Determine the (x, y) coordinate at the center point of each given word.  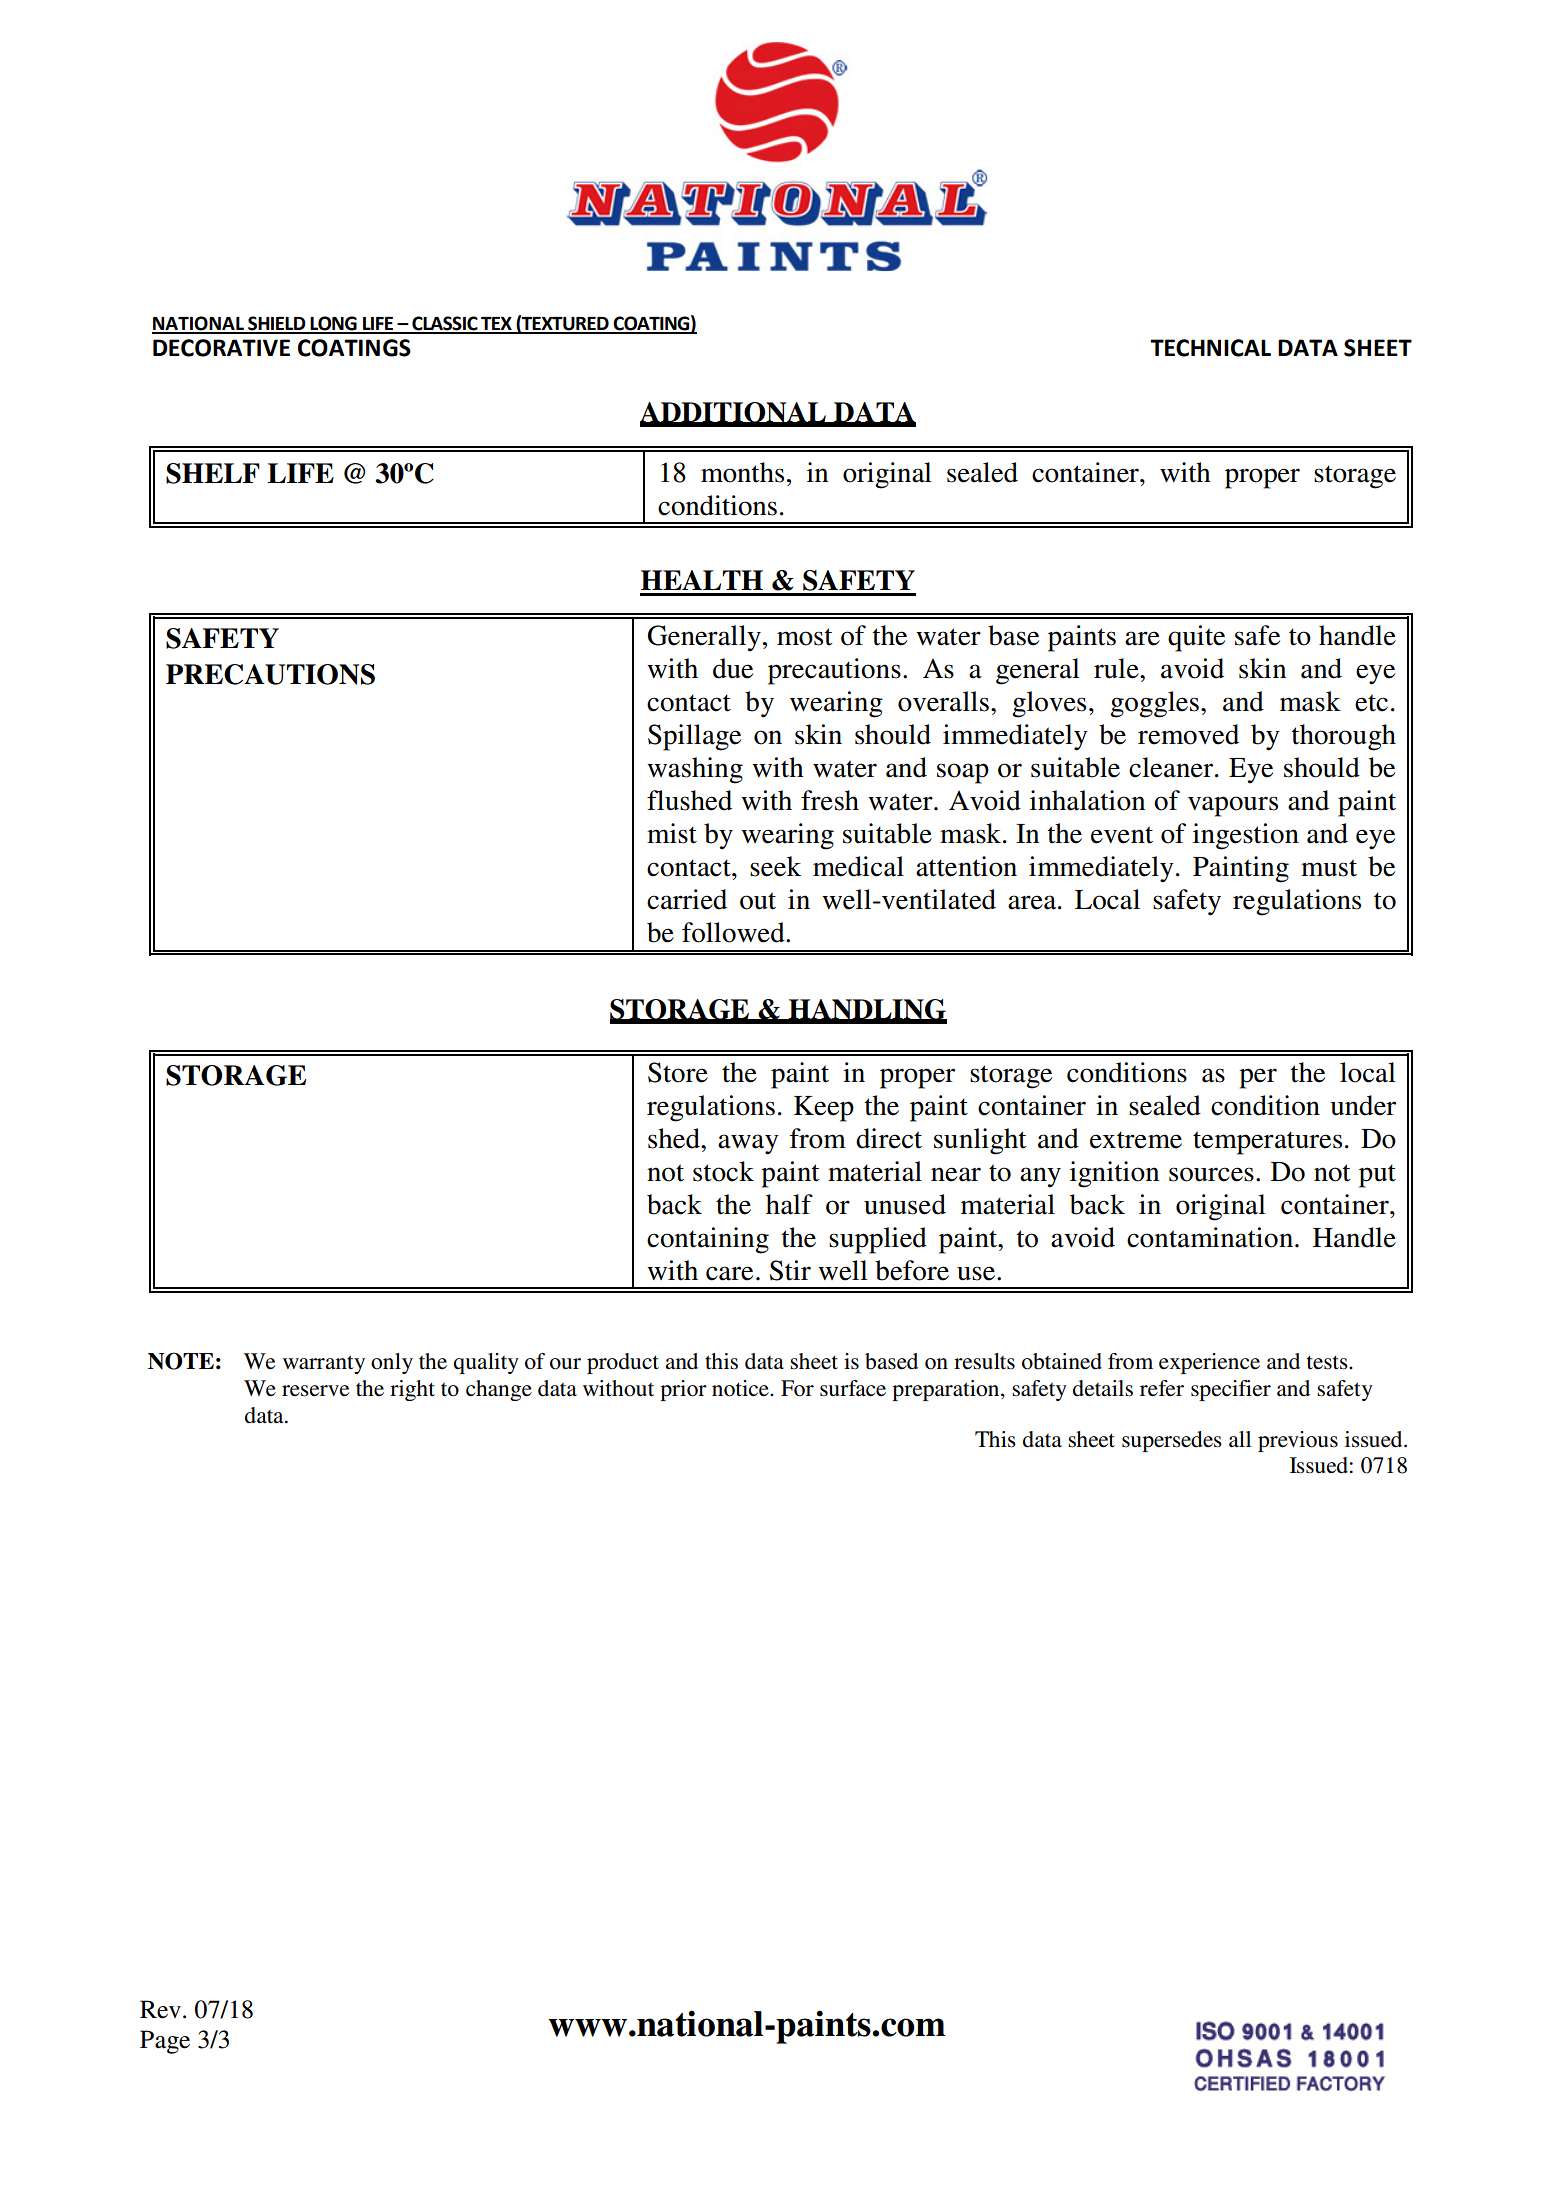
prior (683, 1390)
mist (672, 833)
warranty (324, 1364)
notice (741, 1388)
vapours (1233, 806)
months (742, 472)
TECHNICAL (1210, 348)
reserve (315, 1391)
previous (1298, 1441)
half (789, 1204)
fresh (830, 800)
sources (1211, 1174)
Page (165, 2042)
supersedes (1172, 1441)
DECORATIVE (221, 348)
